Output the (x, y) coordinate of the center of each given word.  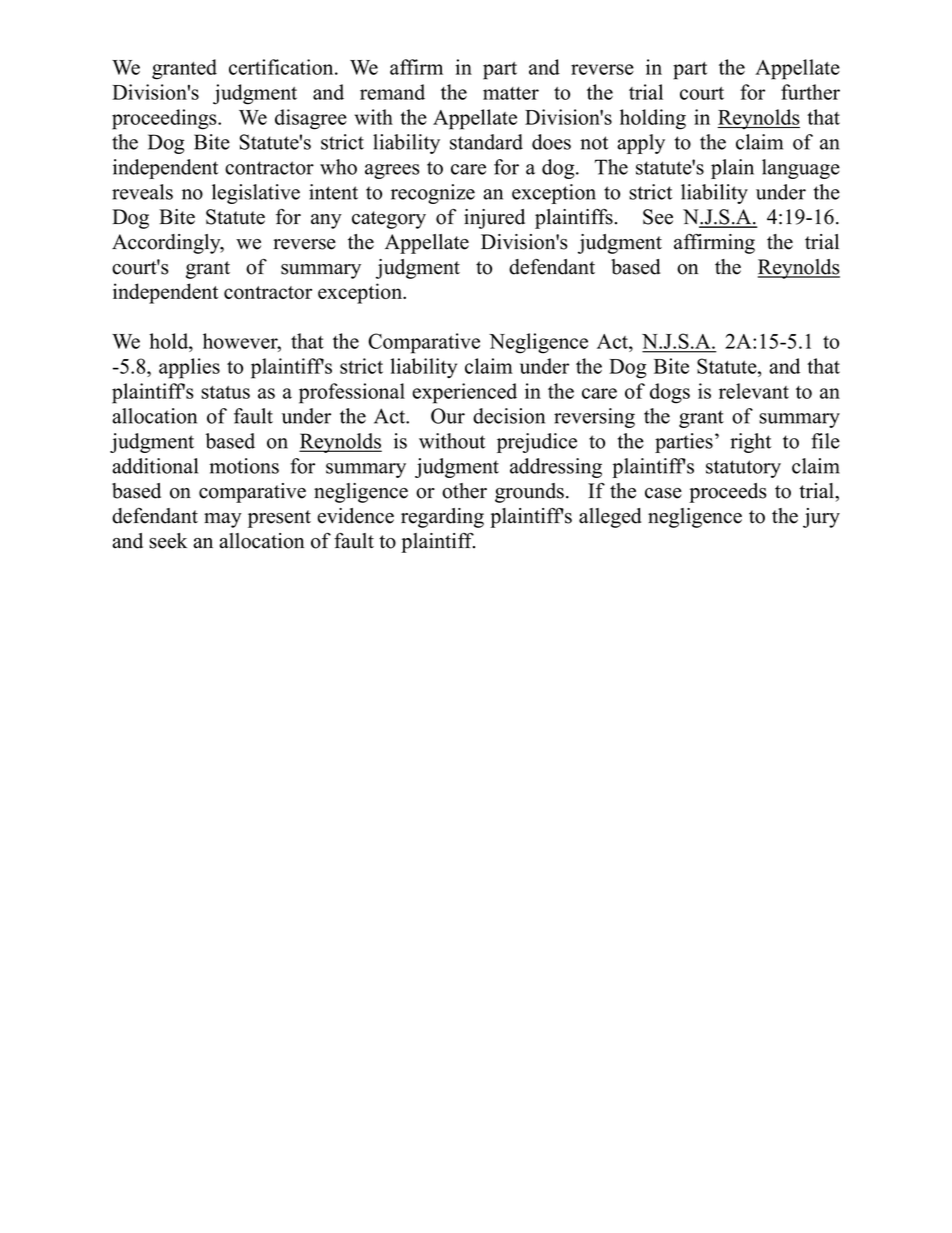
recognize (433, 194)
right (750, 443)
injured (494, 219)
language (801, 169)
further (810, 92)
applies (189, 368)
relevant (754, 391)
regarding (442, 518)
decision (509, 416)
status (225, 392)
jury (821, 518)
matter (511, 93)
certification (282, 67)
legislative (256, 194)
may (223, 520)
